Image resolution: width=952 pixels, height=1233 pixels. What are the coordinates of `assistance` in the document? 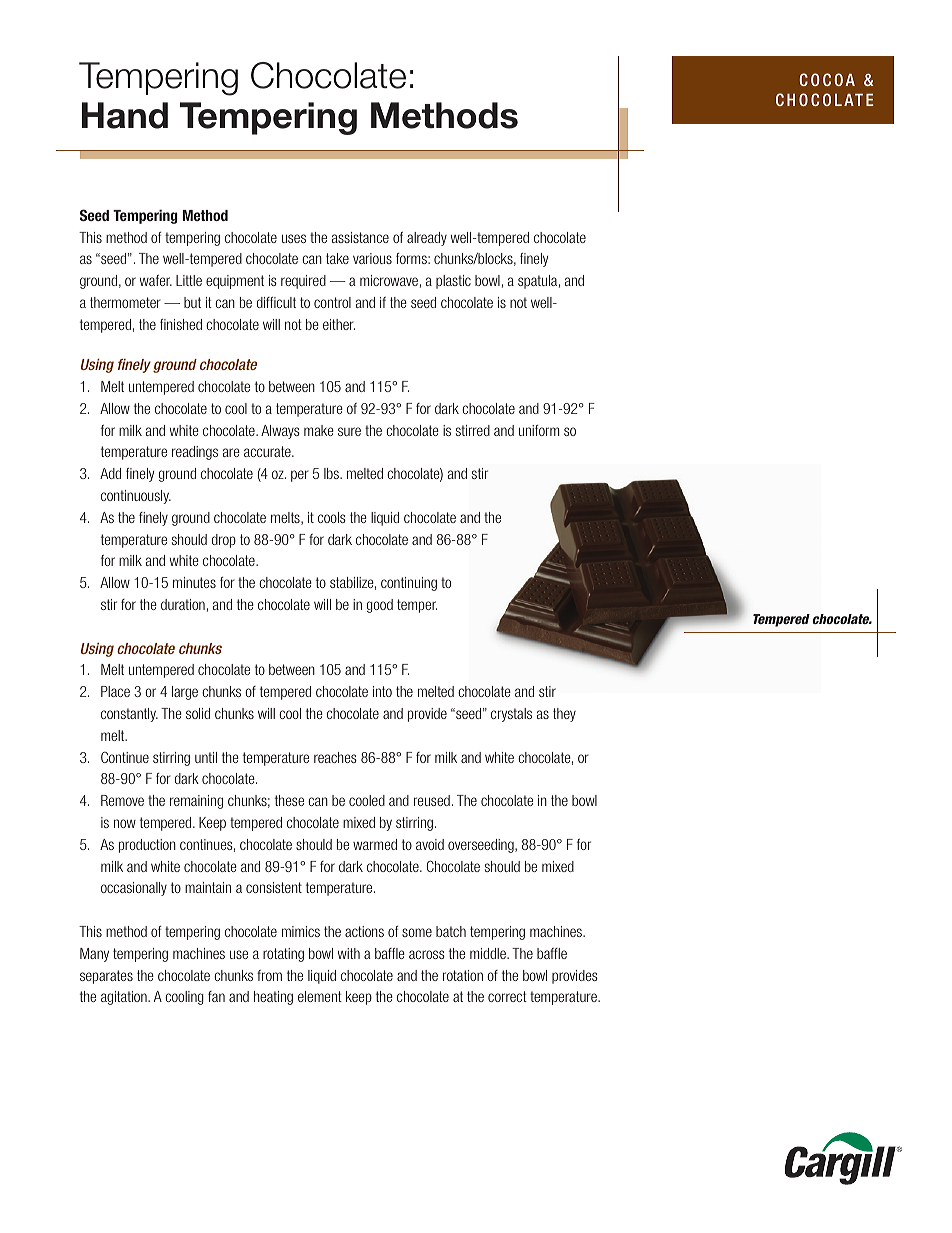 It's located at (360, 237).
